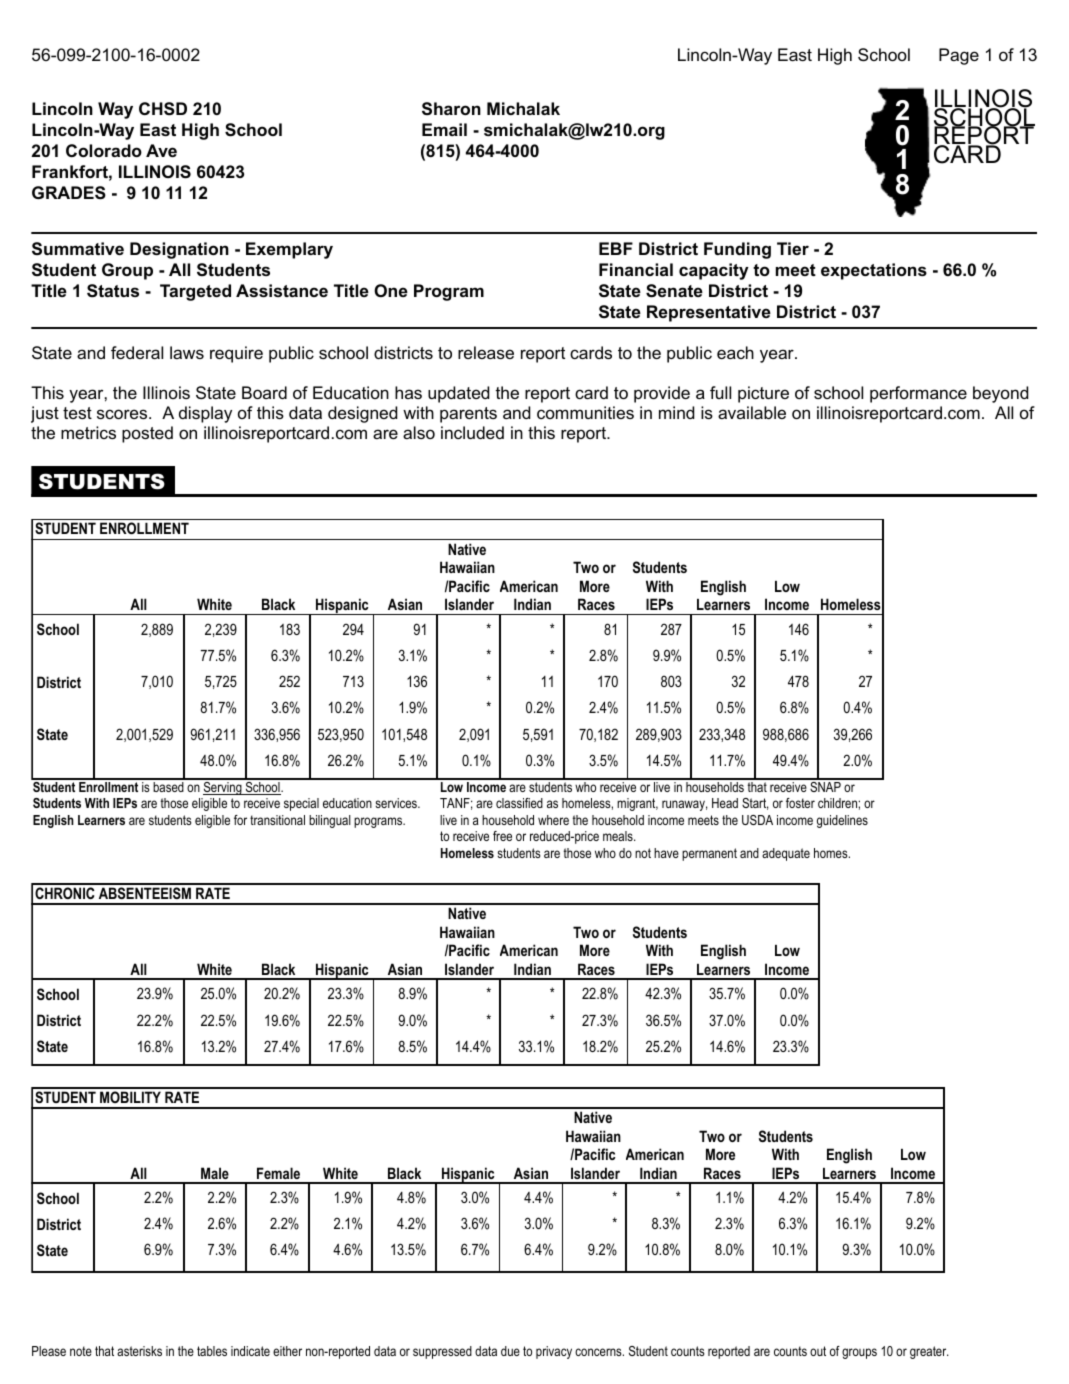 The width and height of the image is (1069, 1384). I want to click on special, so click(301, 804).
